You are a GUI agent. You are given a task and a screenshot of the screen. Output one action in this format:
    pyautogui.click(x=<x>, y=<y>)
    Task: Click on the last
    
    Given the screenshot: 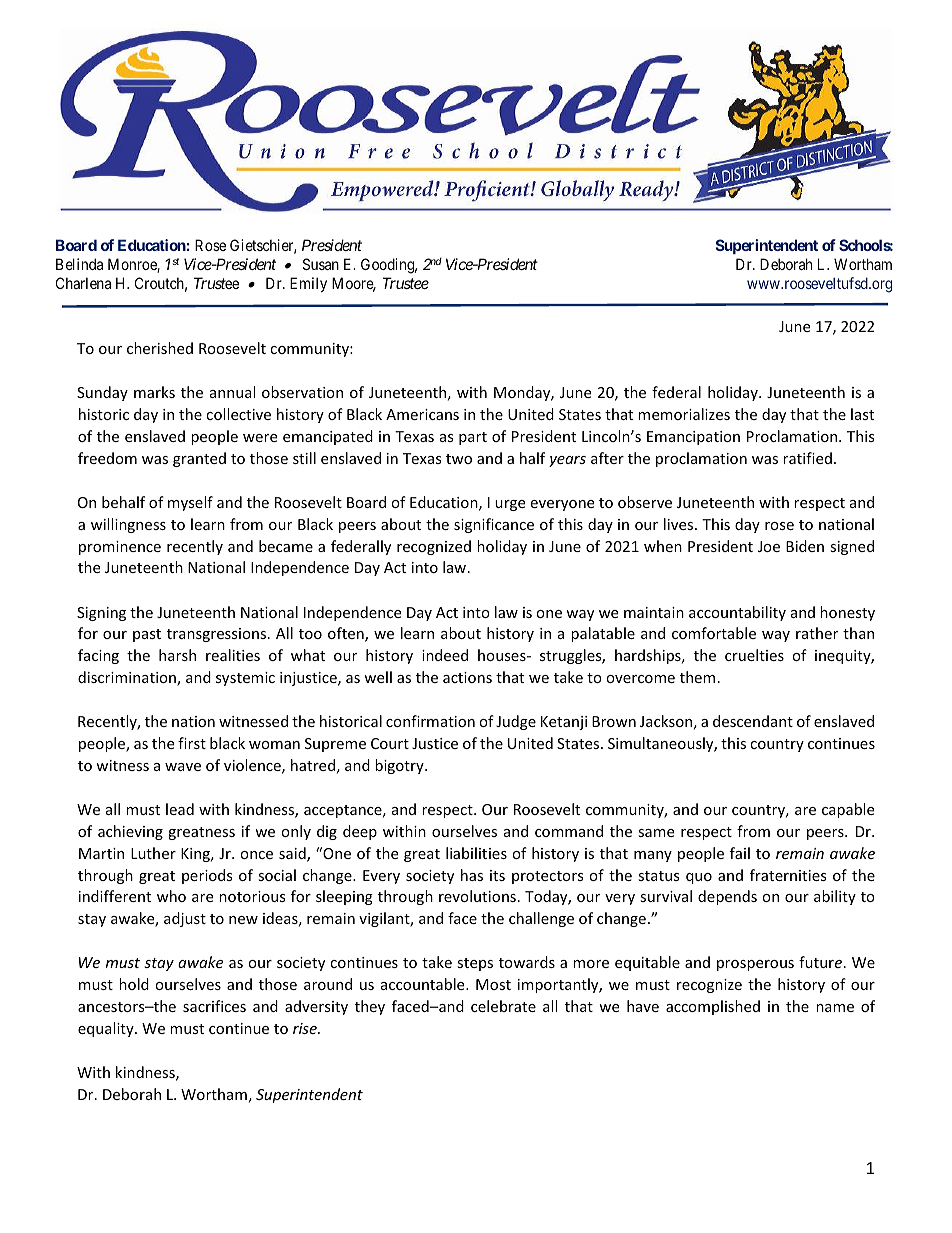 What is the action you would take?
    pyautogui.click(x=862, y=414)
